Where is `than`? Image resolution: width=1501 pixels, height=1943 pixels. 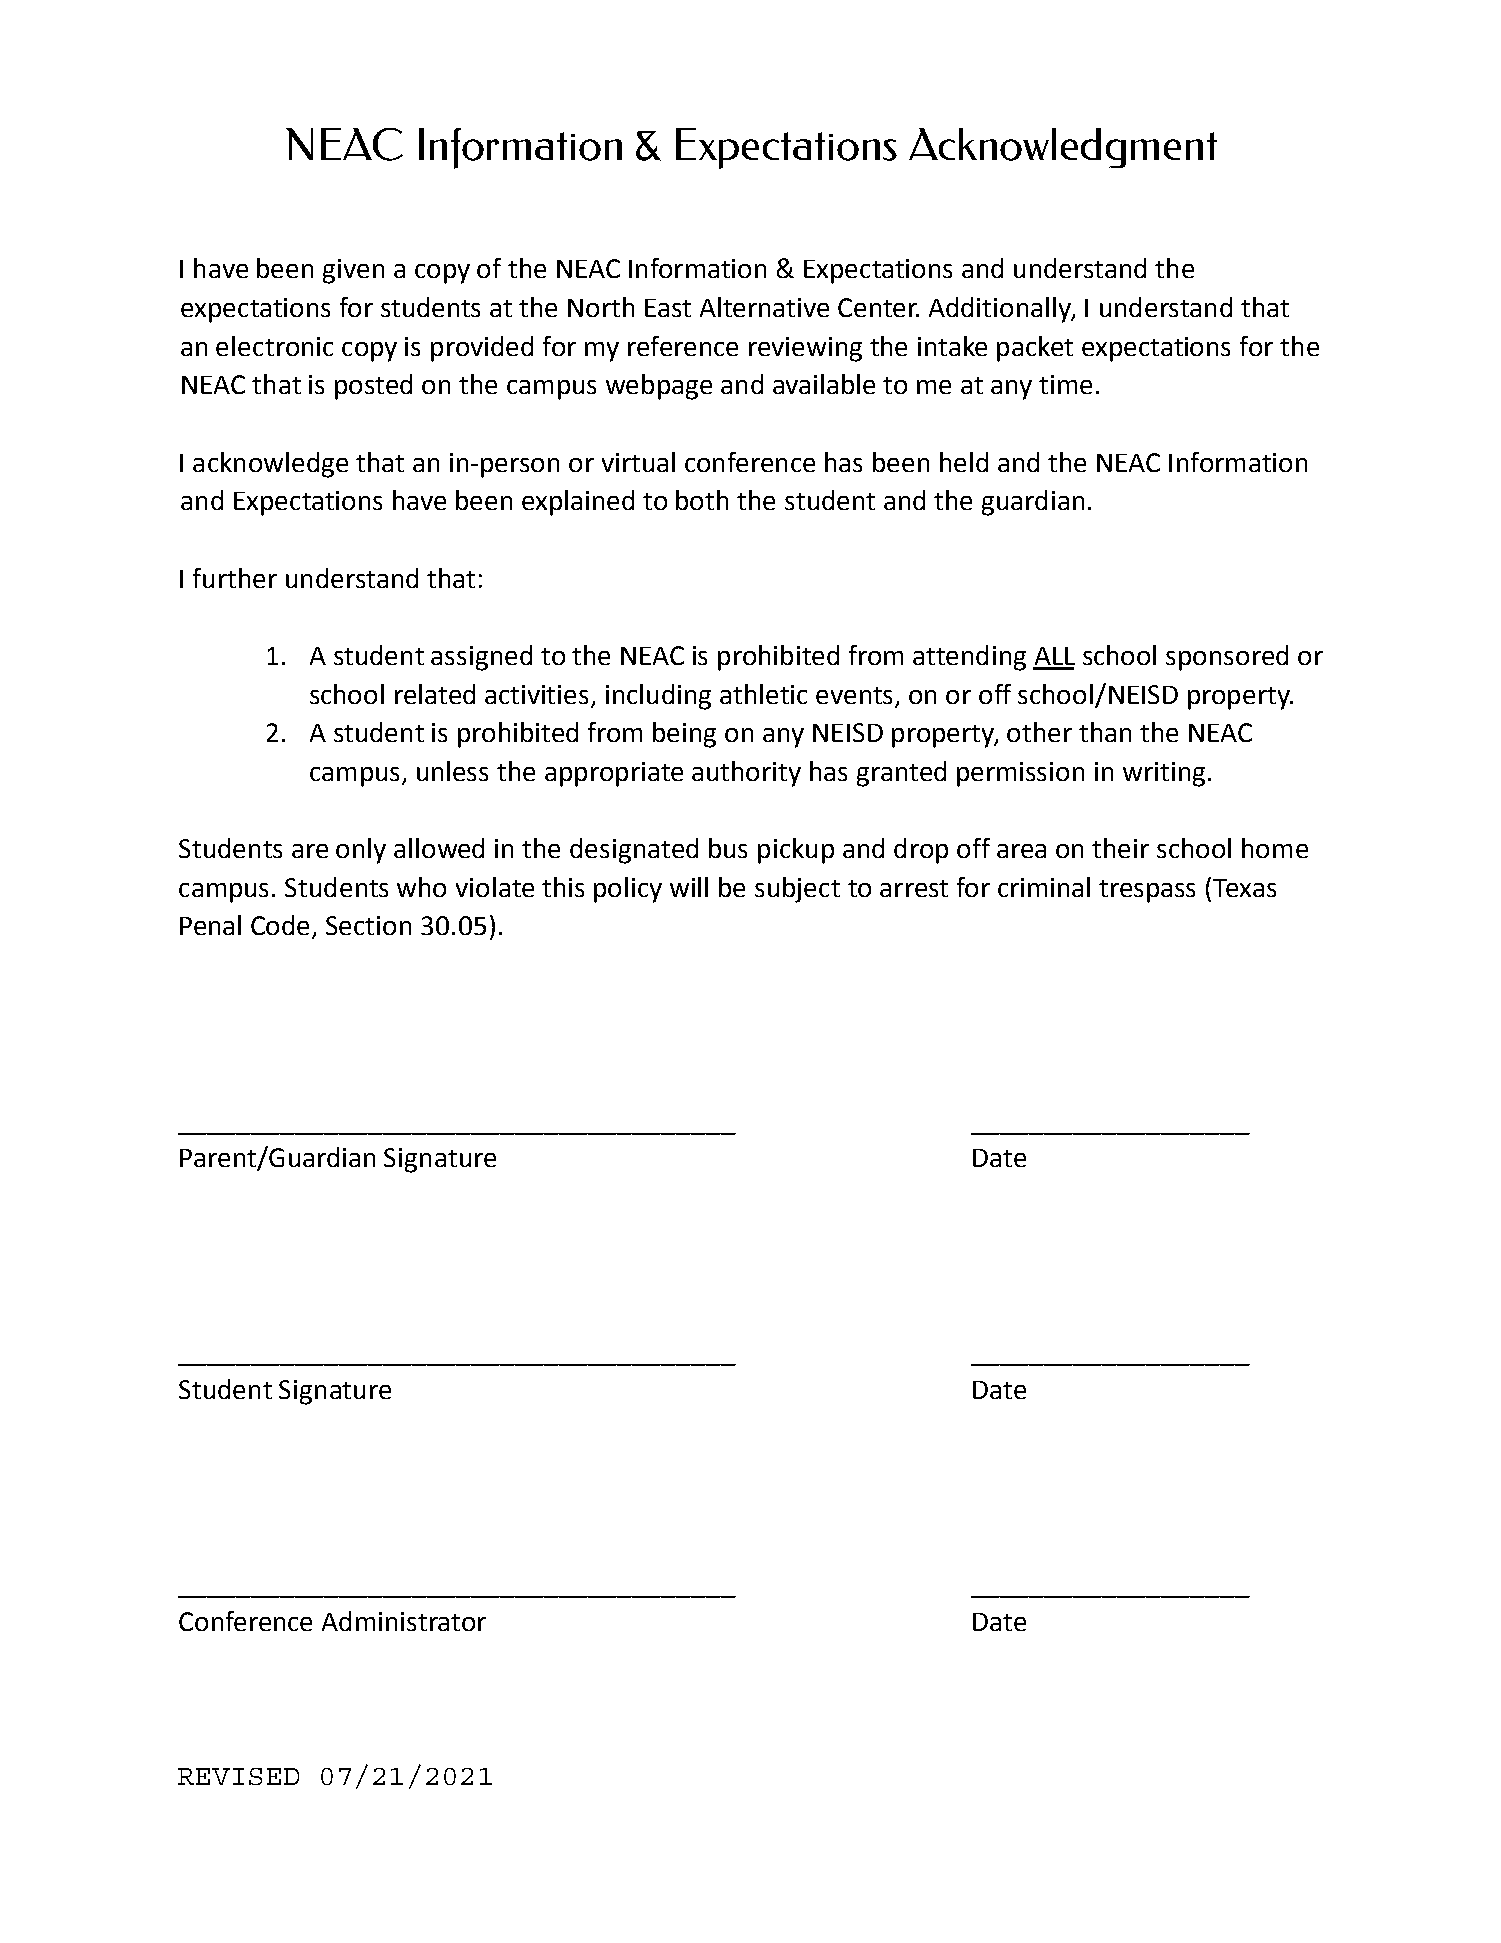 than is located at coordinates (1105, 732).
